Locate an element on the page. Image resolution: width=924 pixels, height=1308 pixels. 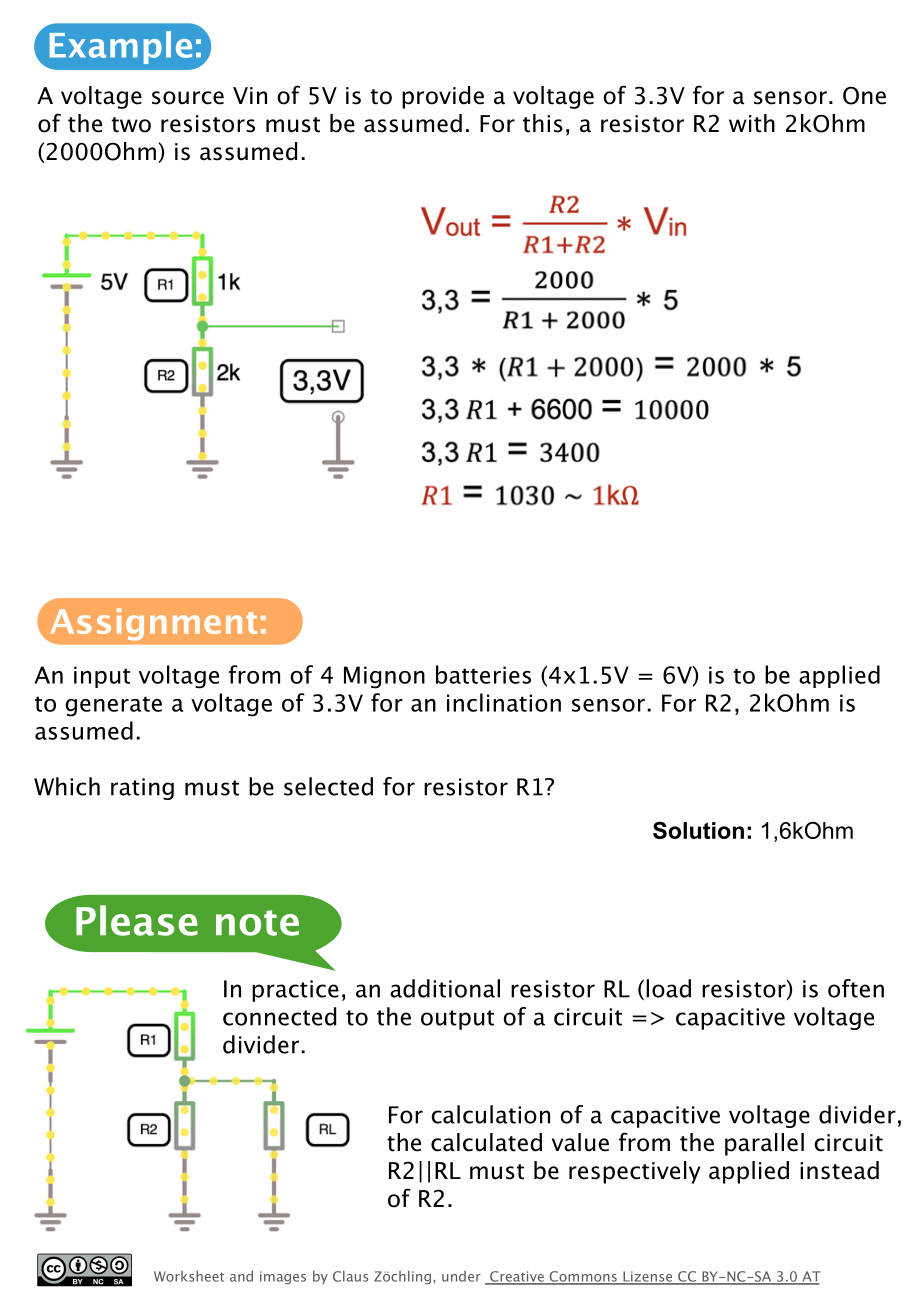
Solution is located at coordinates (698, 830).
